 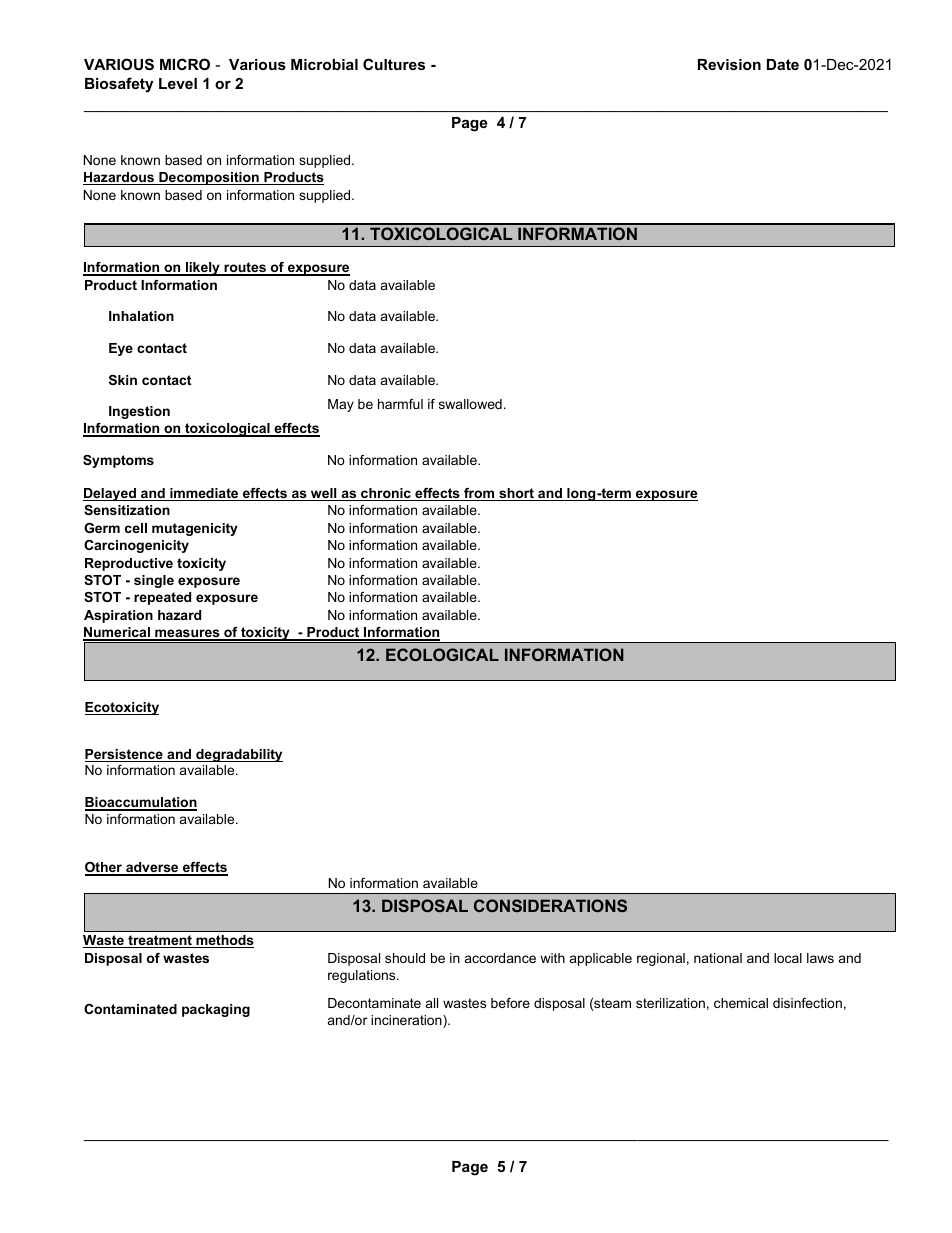 I want to click on chemical, so click(x=741, y=1003).
